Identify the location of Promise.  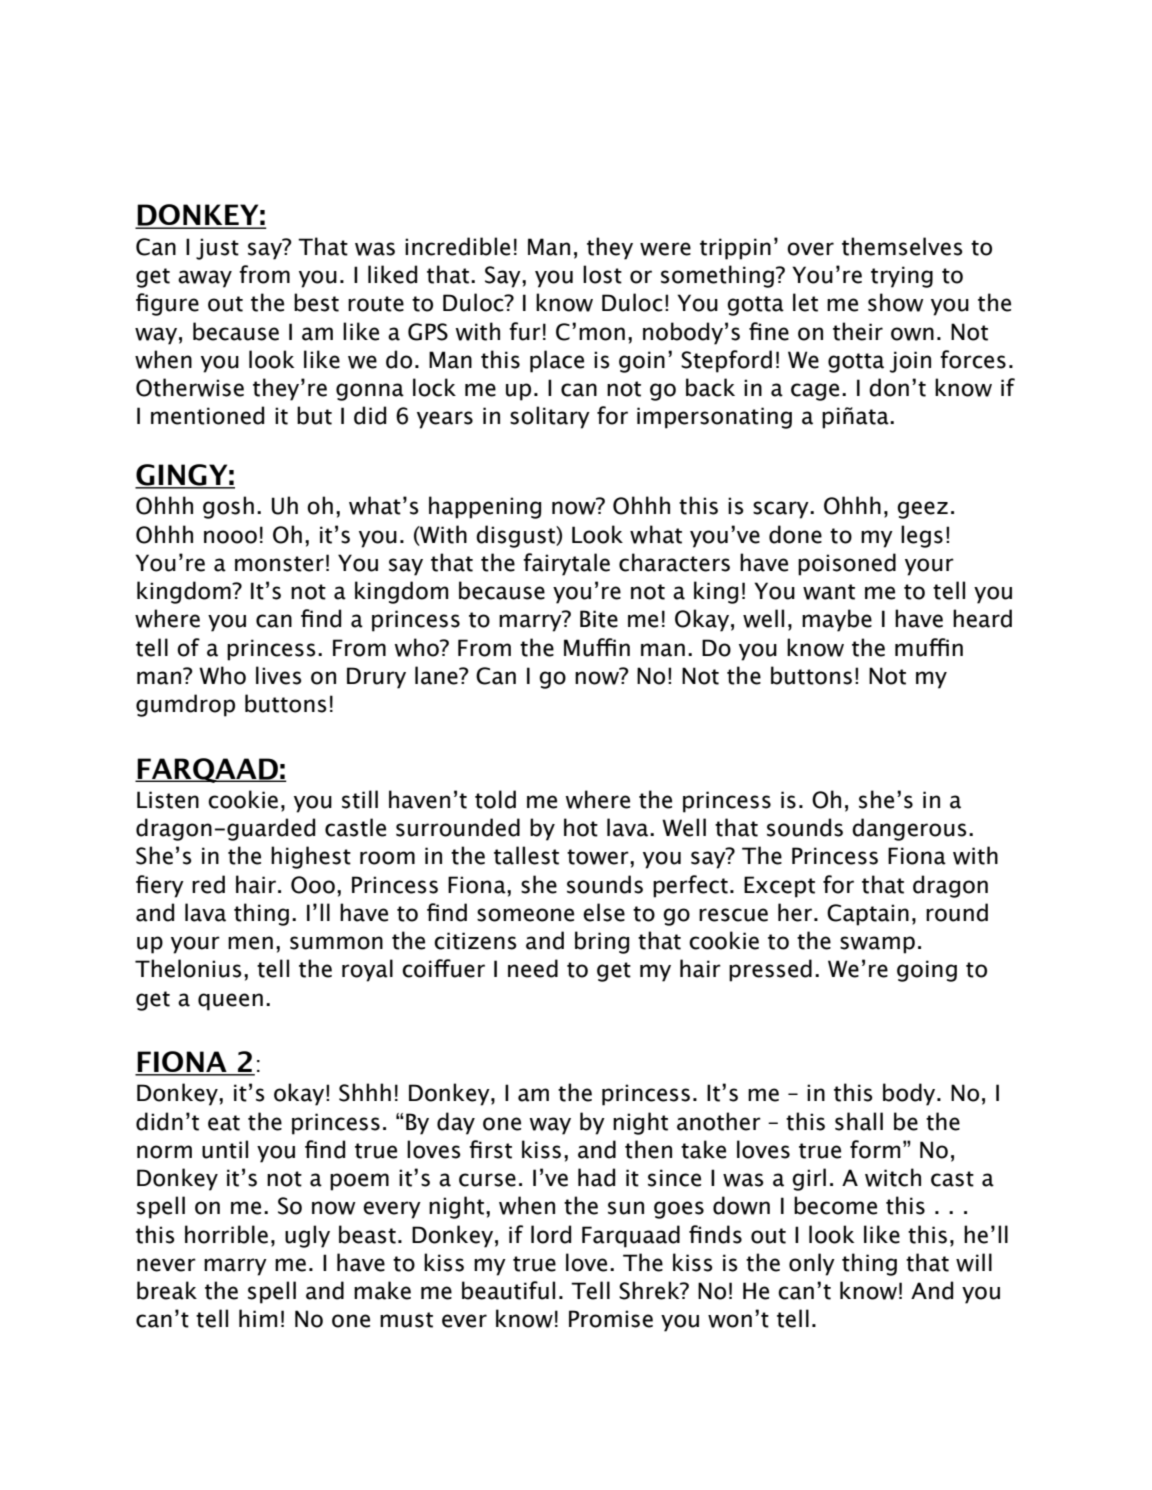
(611, 1319).
